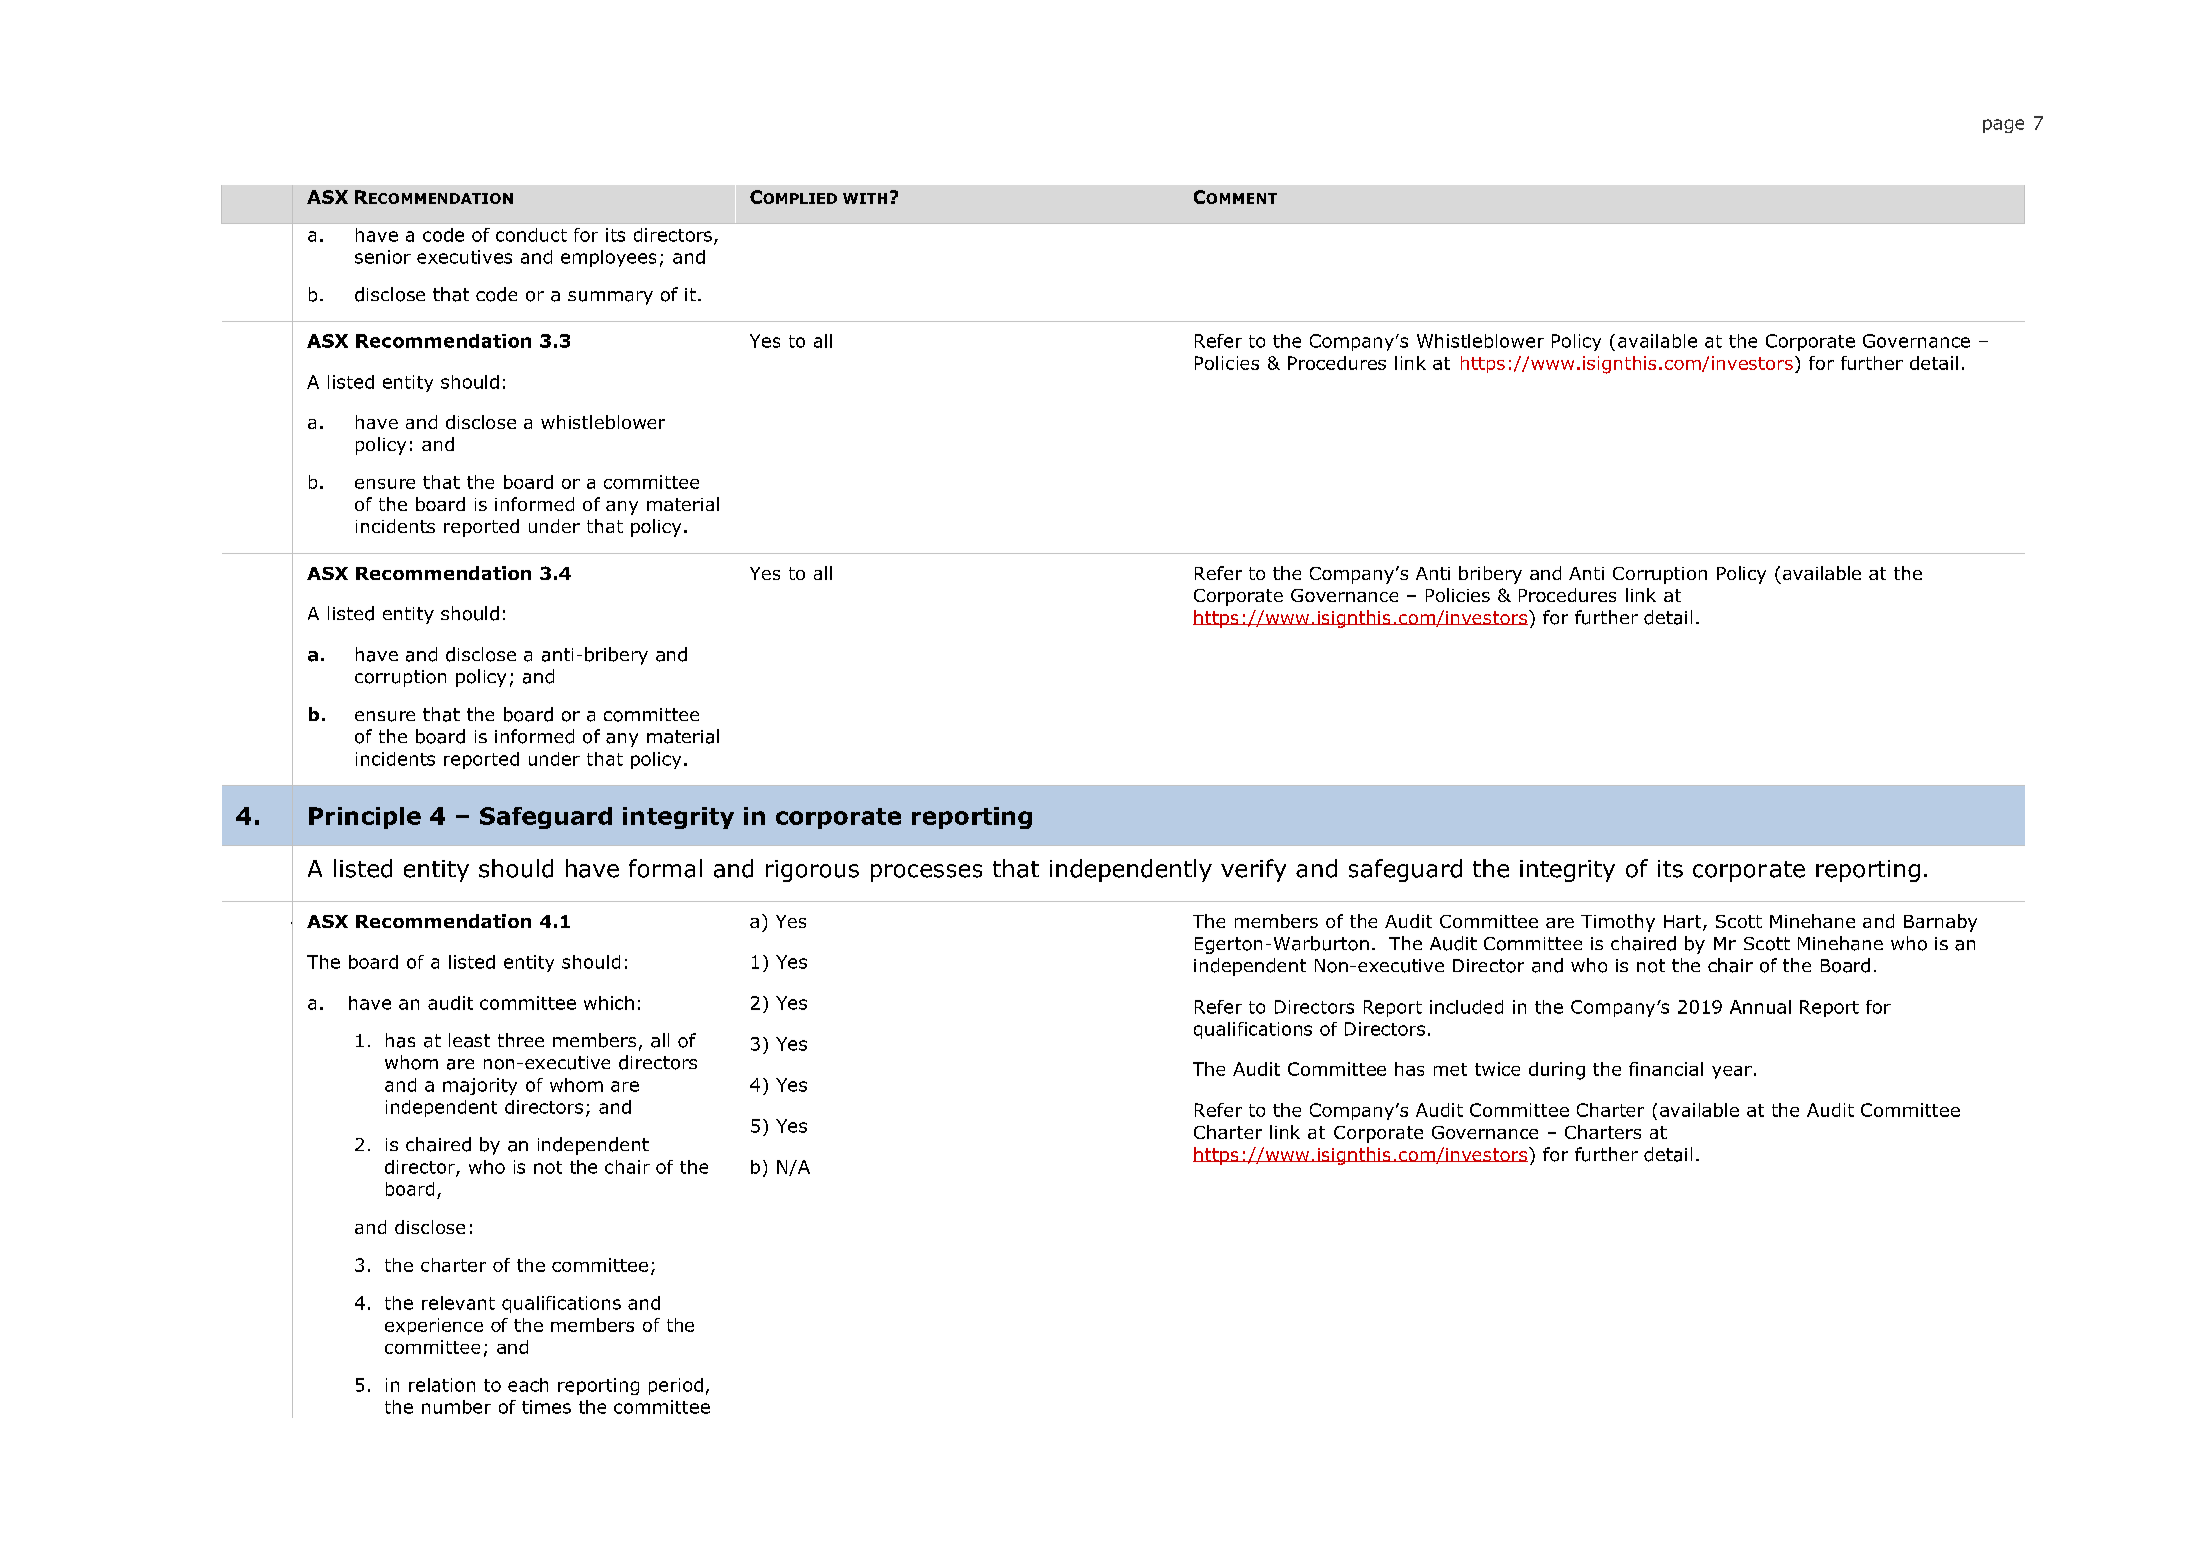 This image has height=1549, width=2191. Describe the element at coordinates (531, 235) in the image. I see `conduct` at that location.
